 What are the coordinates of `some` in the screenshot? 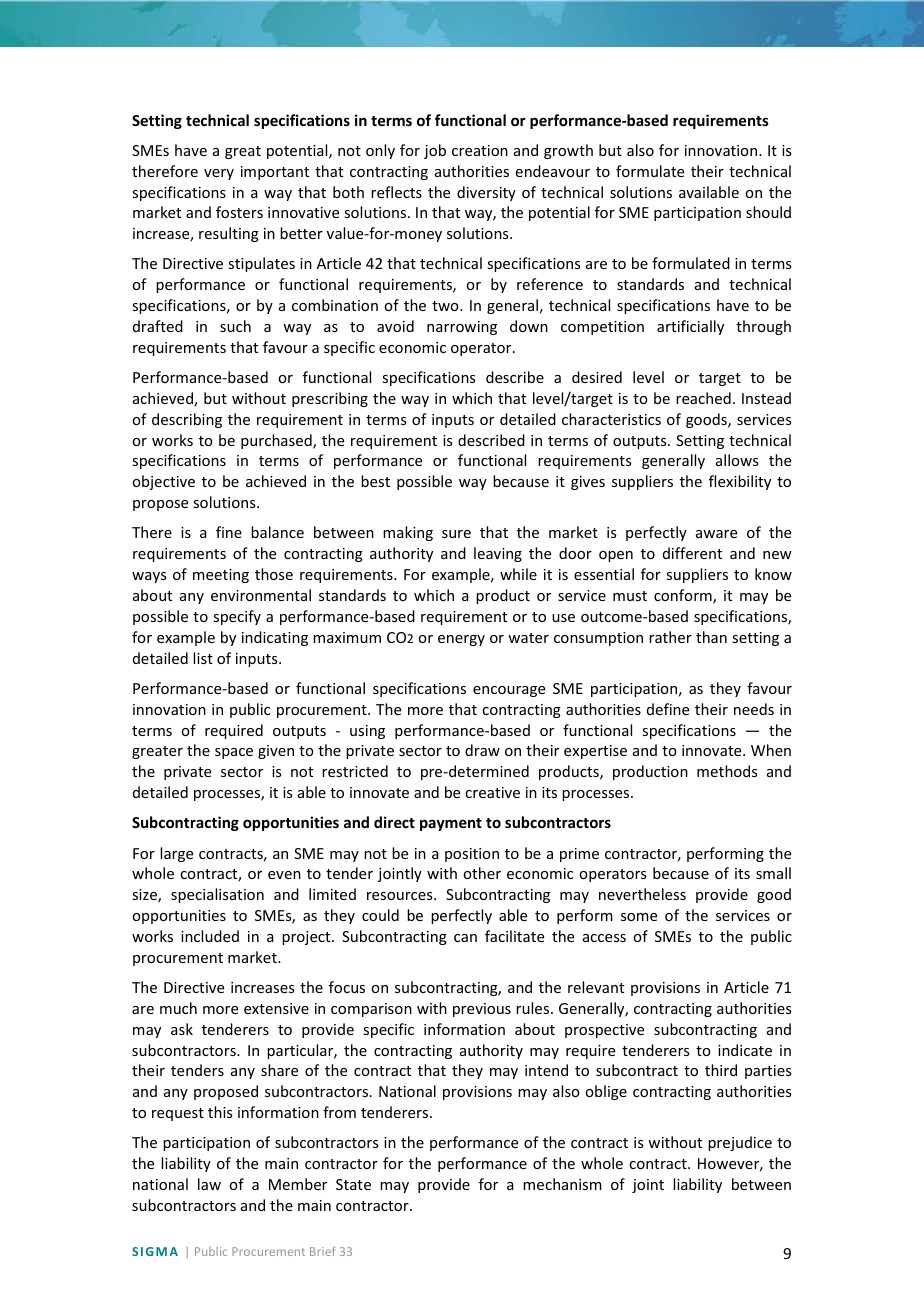 It's located at (639, 917).
